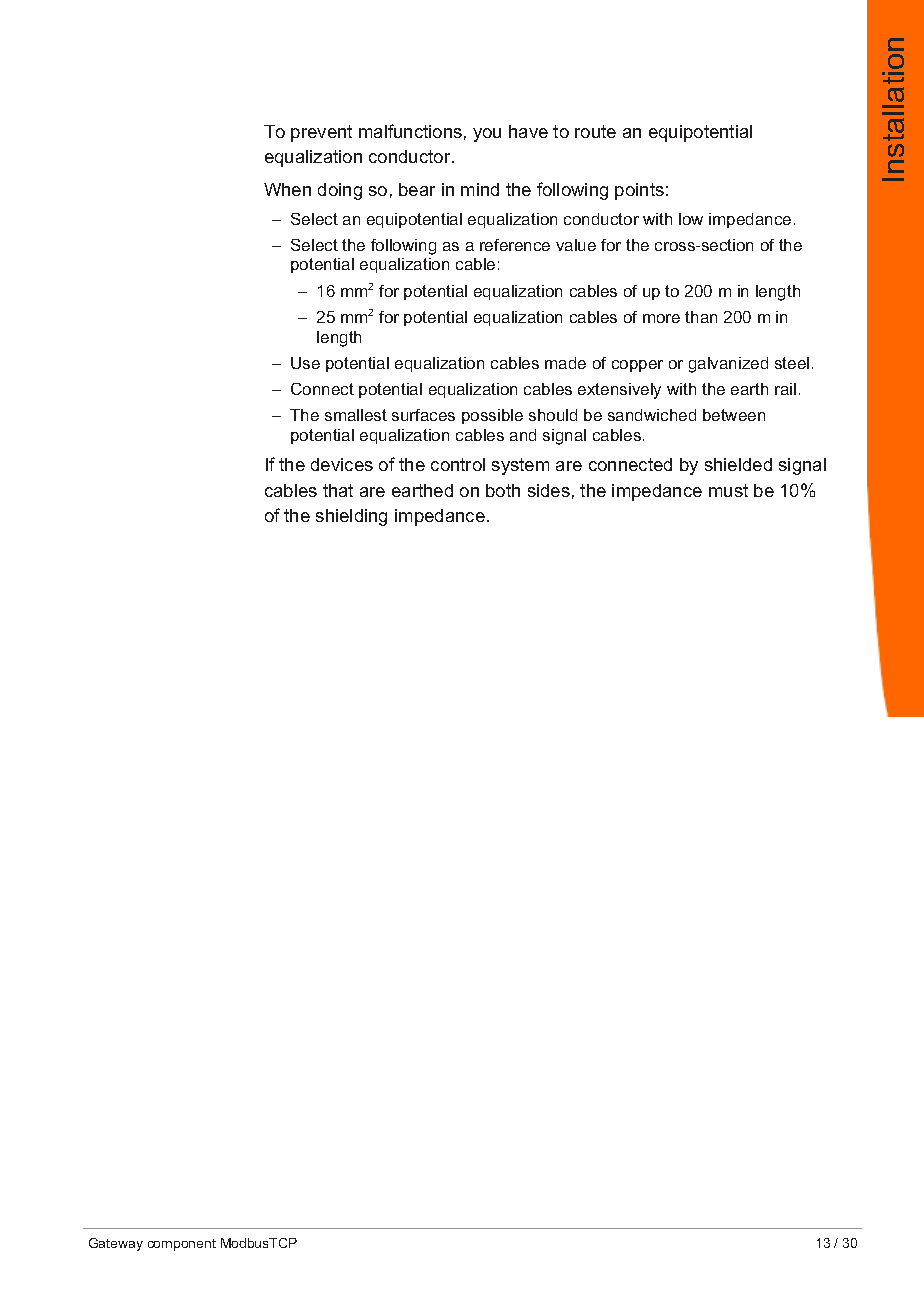 Image resolution: width=924 pixels, height=1308 pixels. What do you see at coordinates (738, 464) in the screenshot?
I see `shielded` at bounding box center [738, 464].
